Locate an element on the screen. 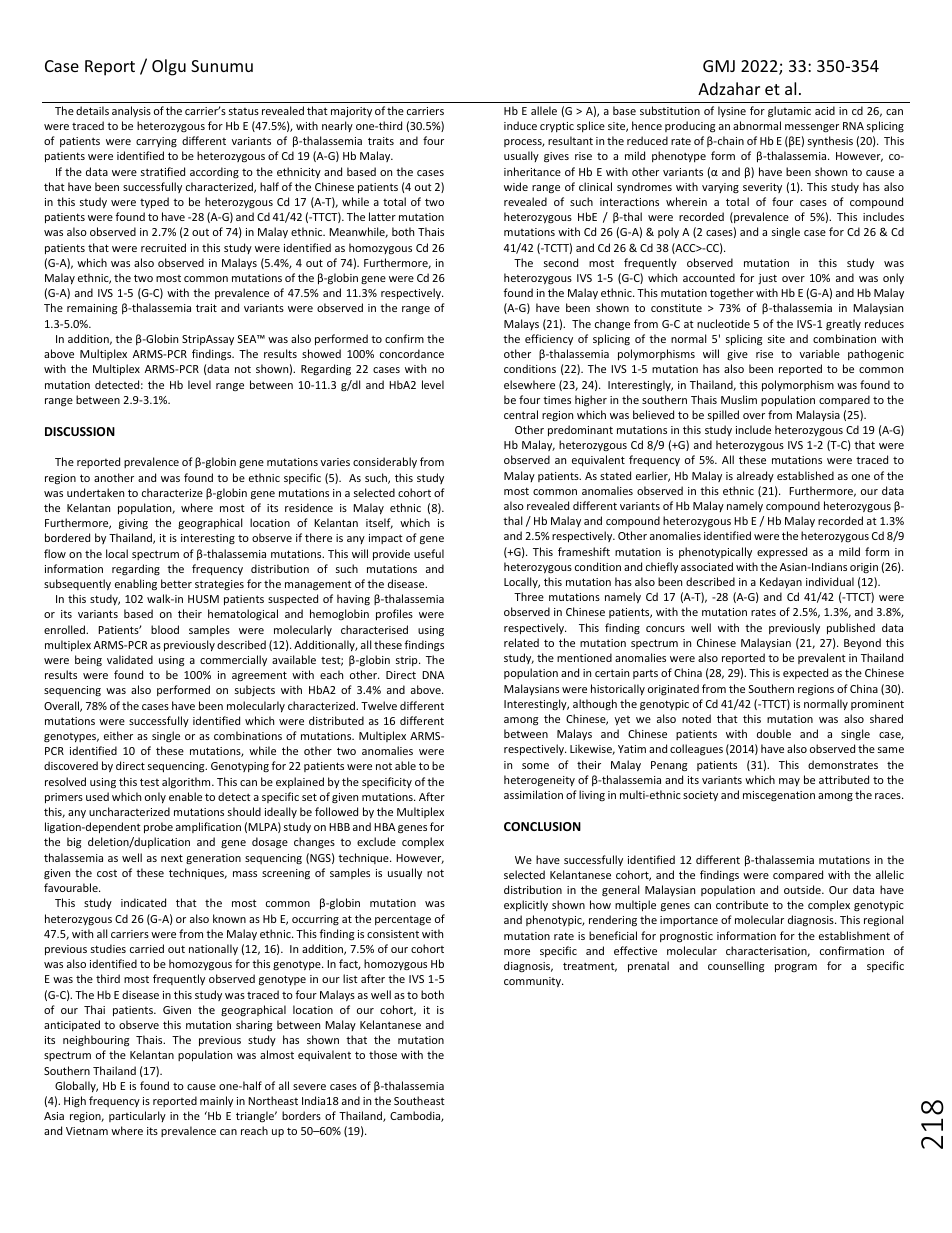  carrying is located at coordinates (156, 142).
